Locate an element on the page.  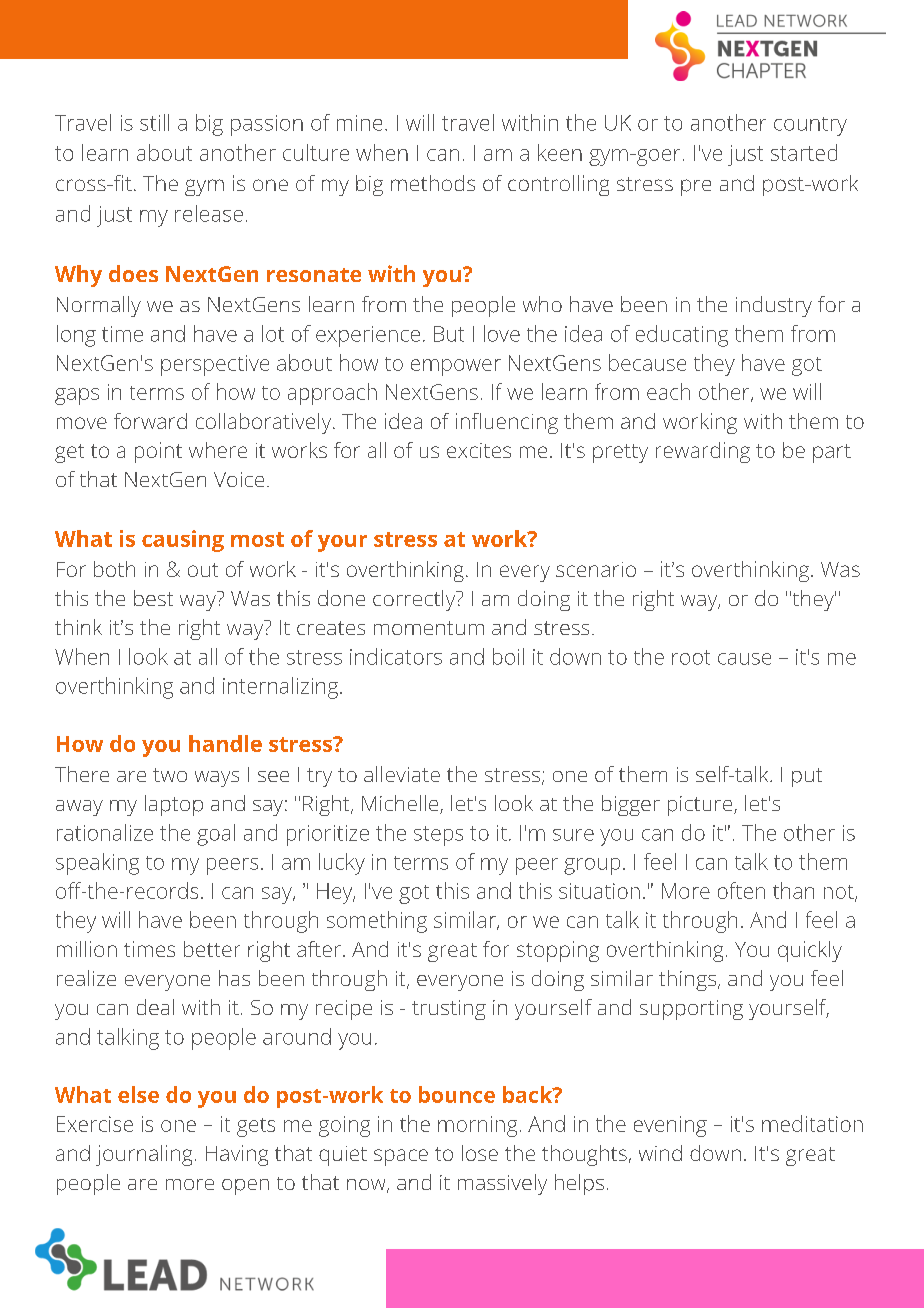
laptop is located at coordinates (174, 805).
